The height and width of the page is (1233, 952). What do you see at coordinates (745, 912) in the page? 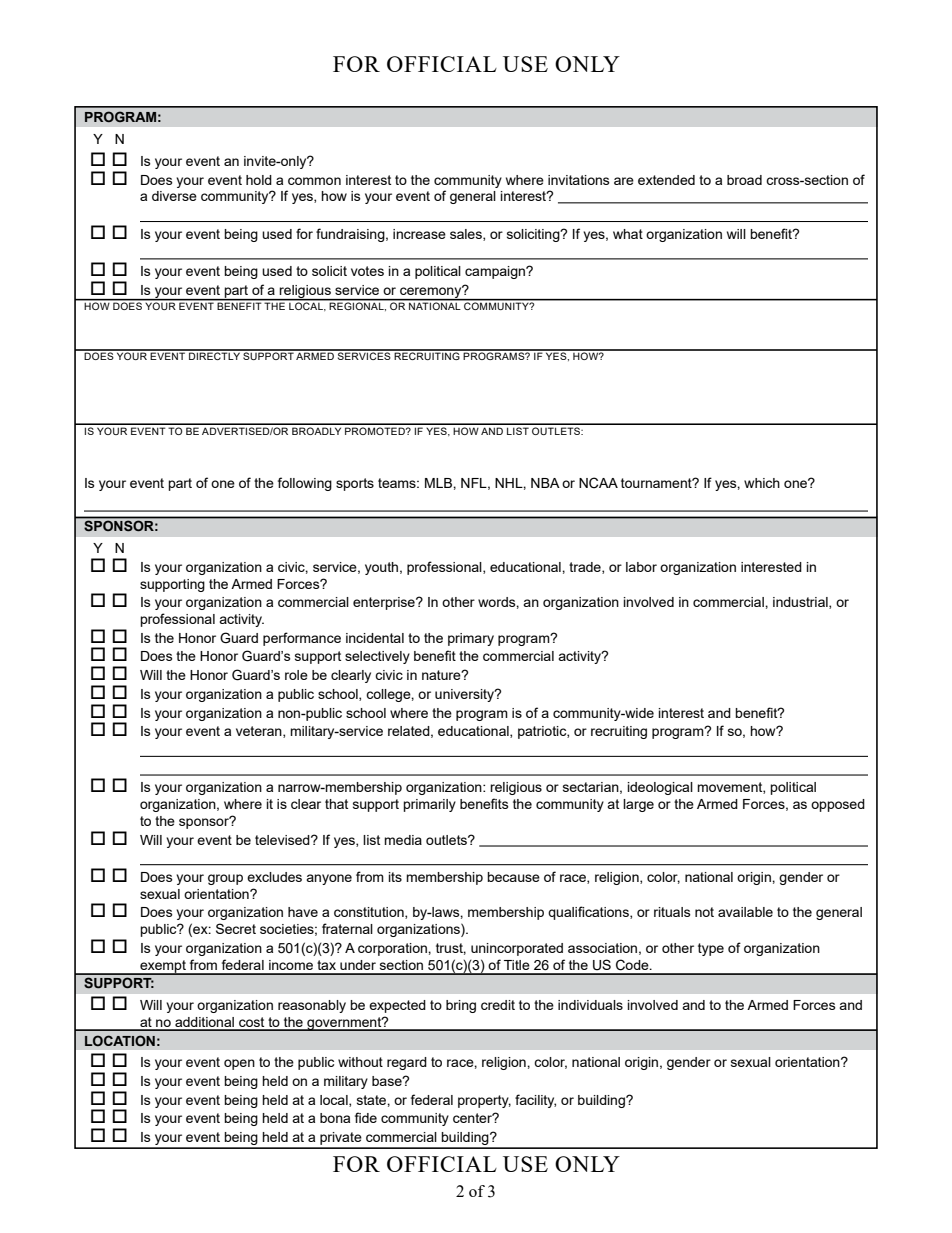
I see `available` at bounding box center [745, 912].
